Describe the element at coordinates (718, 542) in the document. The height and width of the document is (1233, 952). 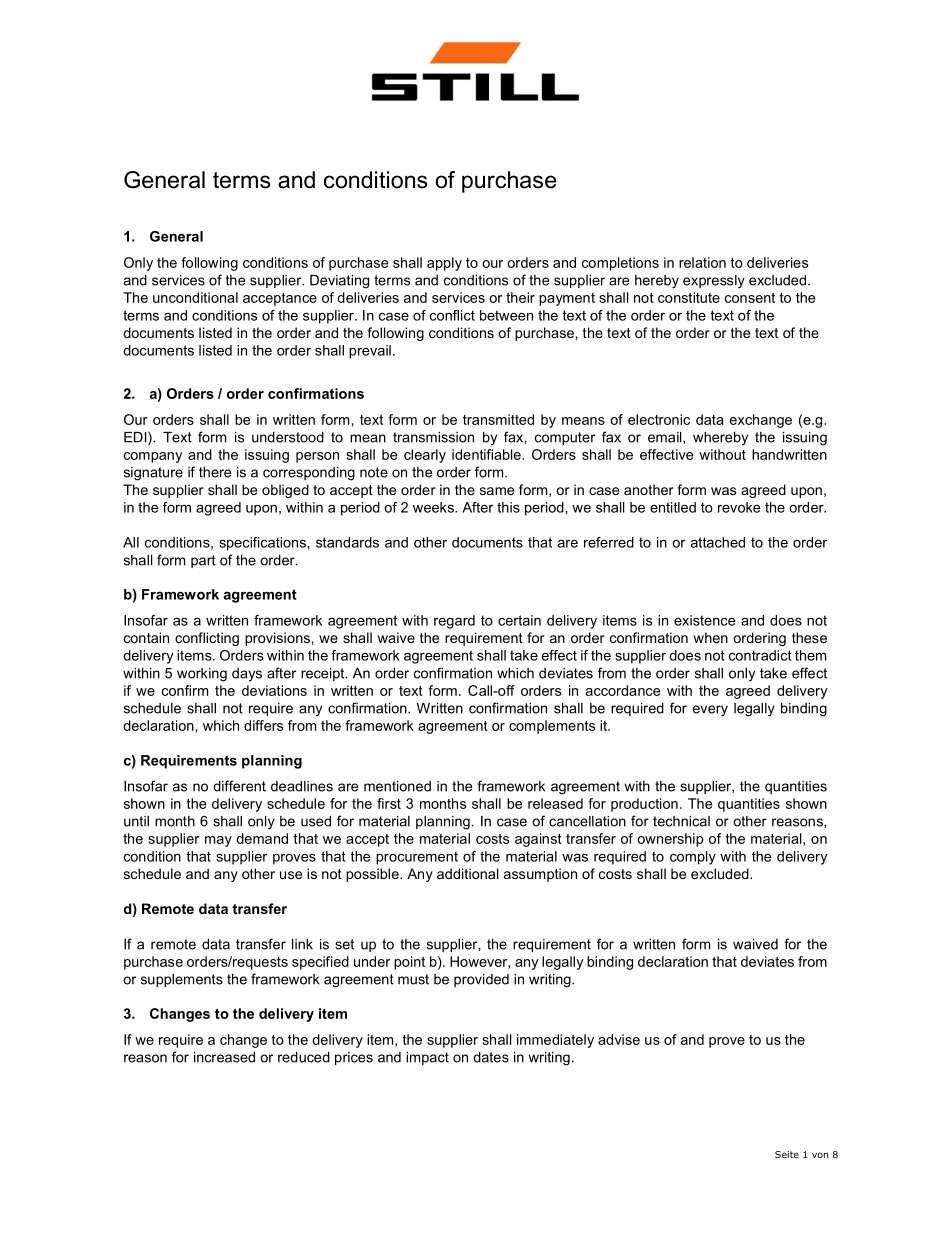
I see `attached` at that location.
